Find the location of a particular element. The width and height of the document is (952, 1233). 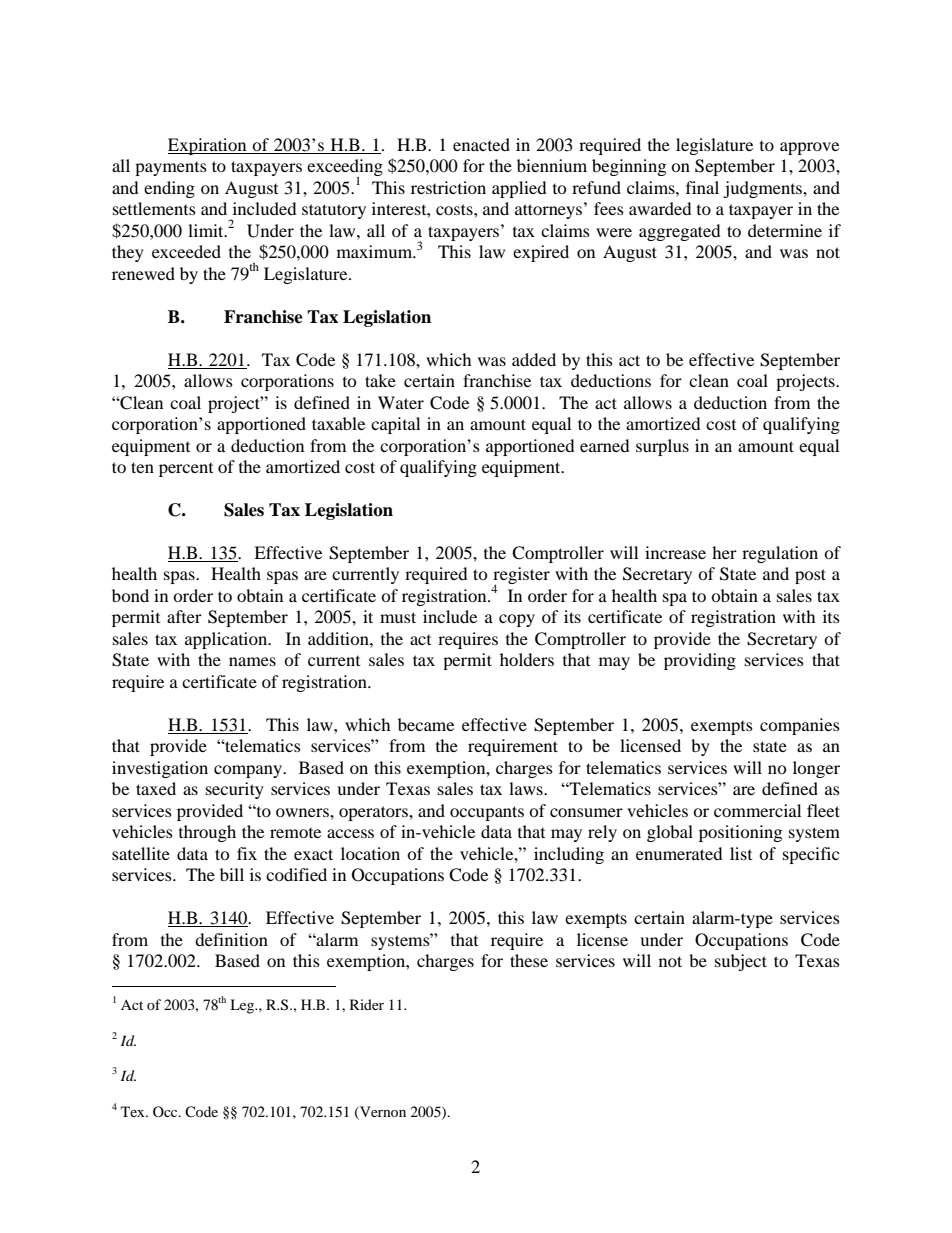

final is located at coordinates (702, 187).
